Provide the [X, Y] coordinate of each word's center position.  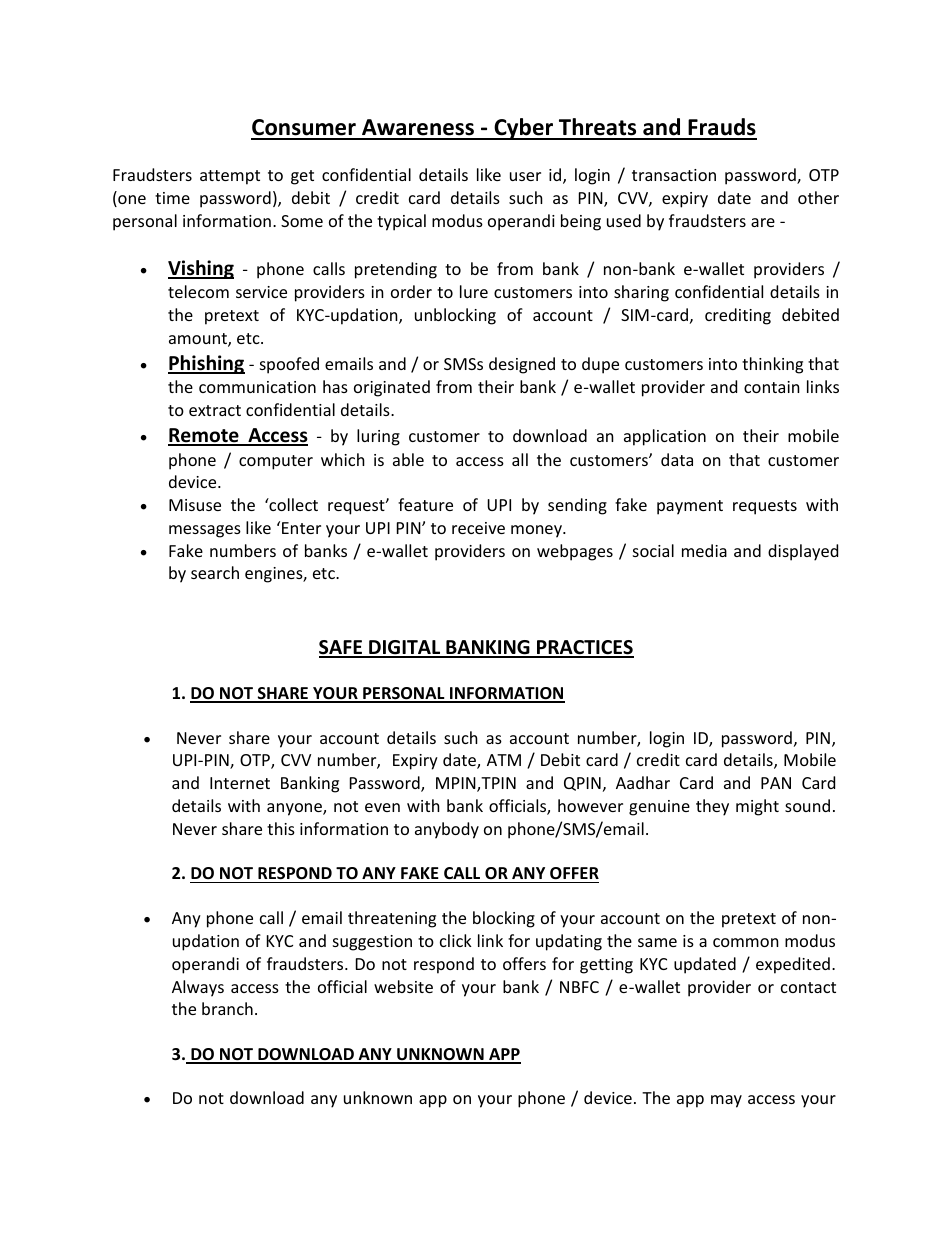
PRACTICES [584, 648]
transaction [674, 175]
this [281, 828]
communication [257, 387]
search [215, 572]
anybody [447, 830]
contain [772, 387]
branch [227, 1008]
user [525, 176]
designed [522, 365]
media [704, 550]
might [757, 807]
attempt [230, 177]
